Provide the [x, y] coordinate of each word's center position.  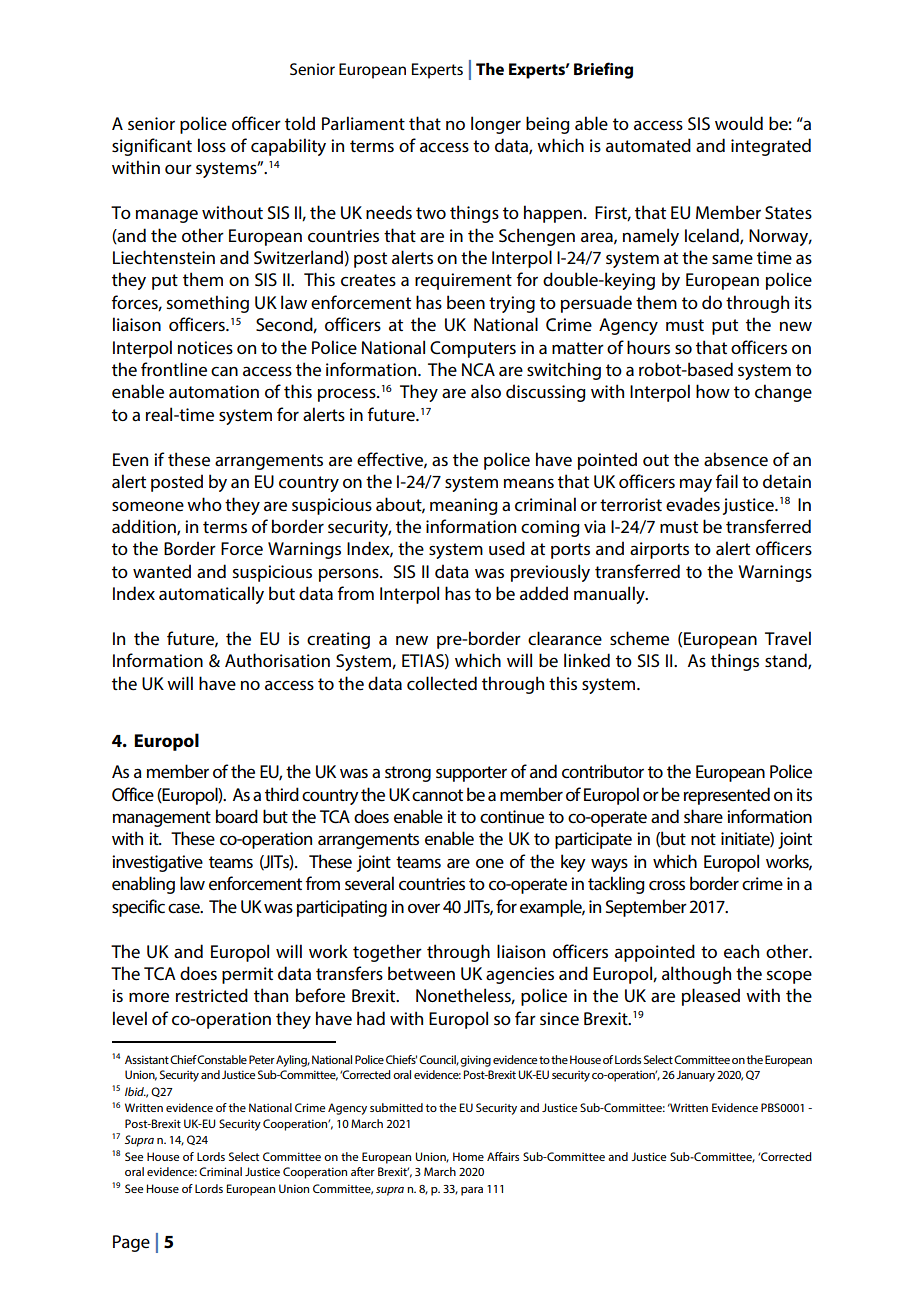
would [739, 123]
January [695, 1076]
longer [496, 125]
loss [212, 145]
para [472, 1191]
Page [131, 1243]
